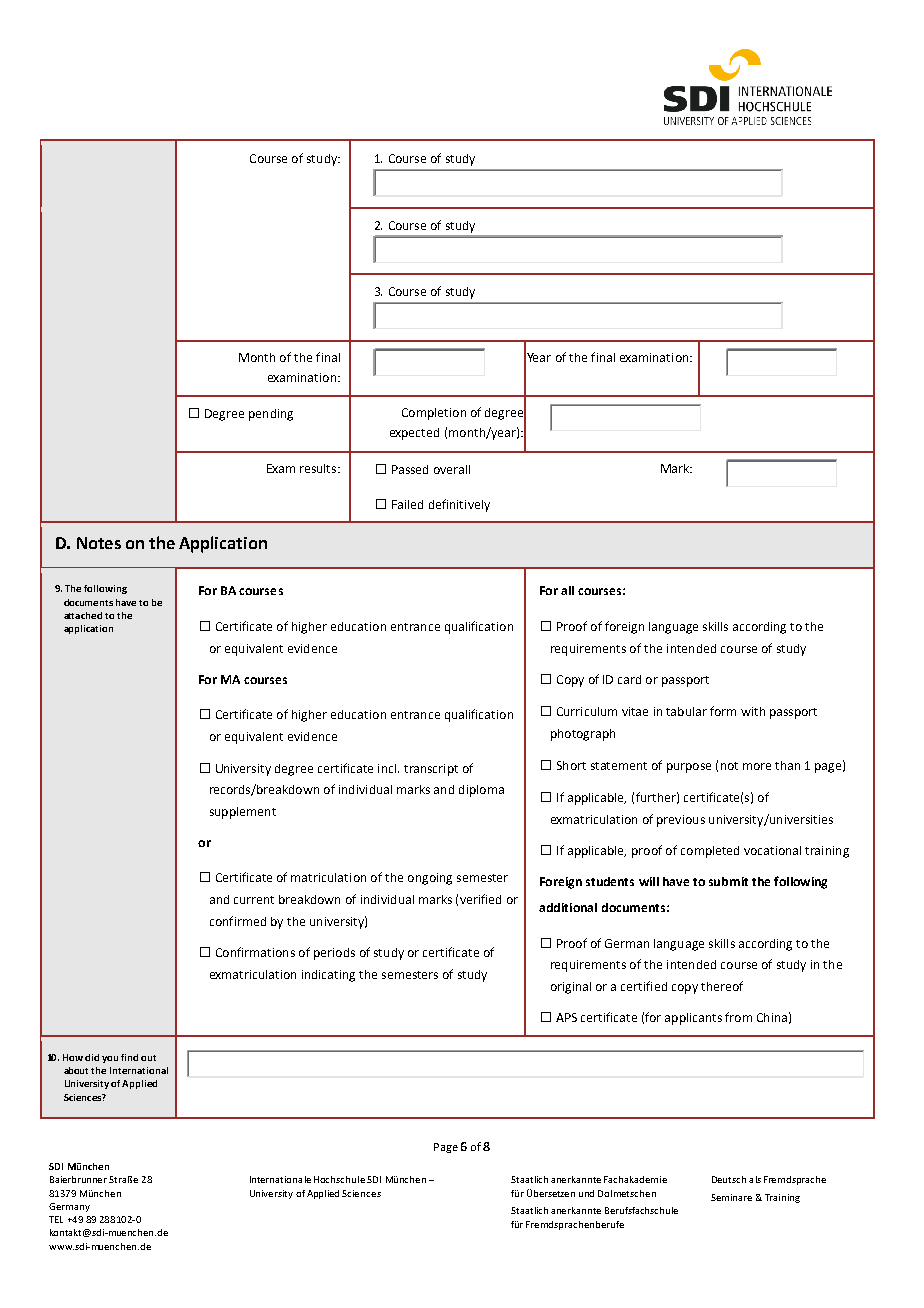 This screenshot has width=924, height=1308. I want to click on pending, so click(271, 415).
